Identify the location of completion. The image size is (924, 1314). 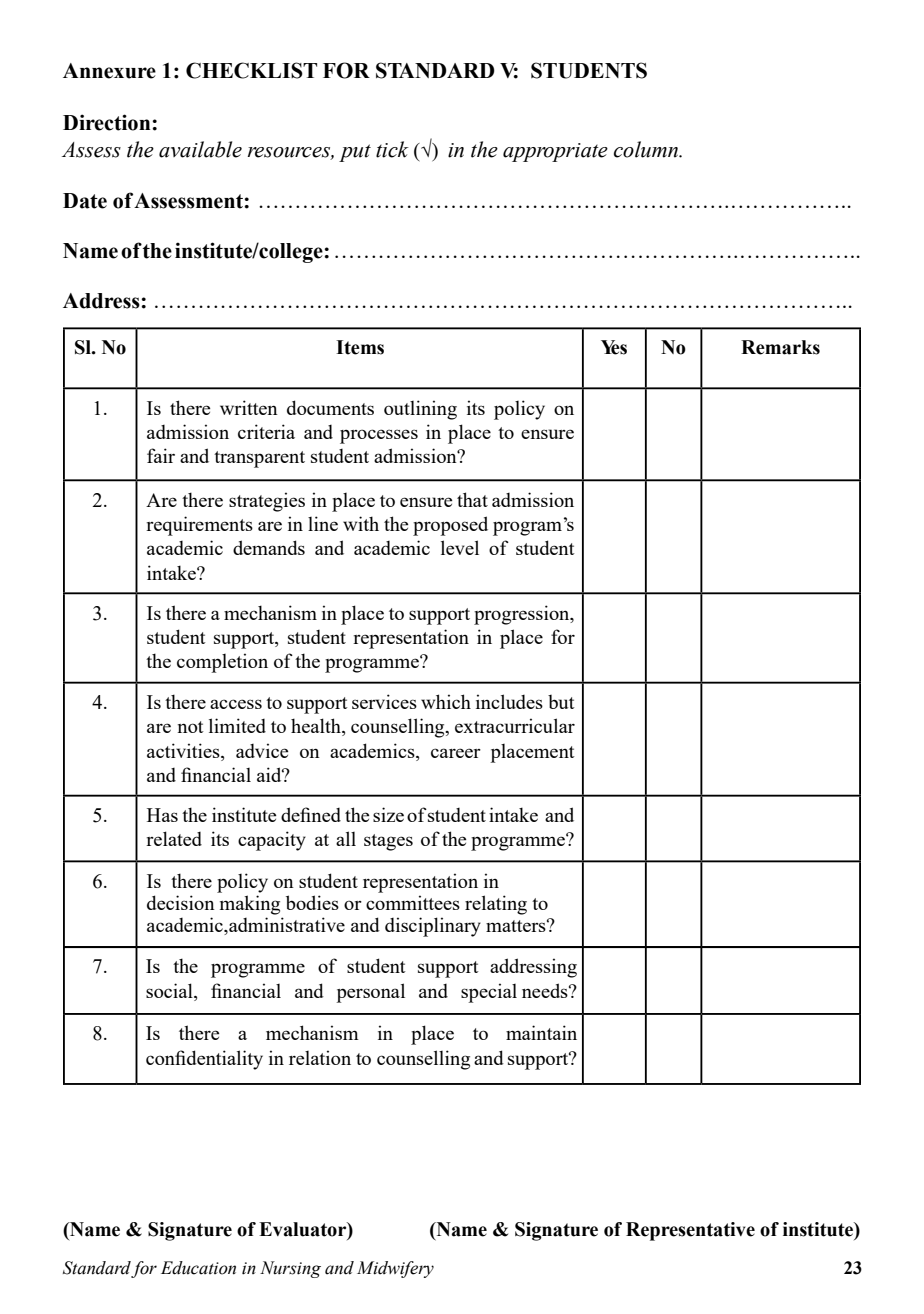
(222, 663).
